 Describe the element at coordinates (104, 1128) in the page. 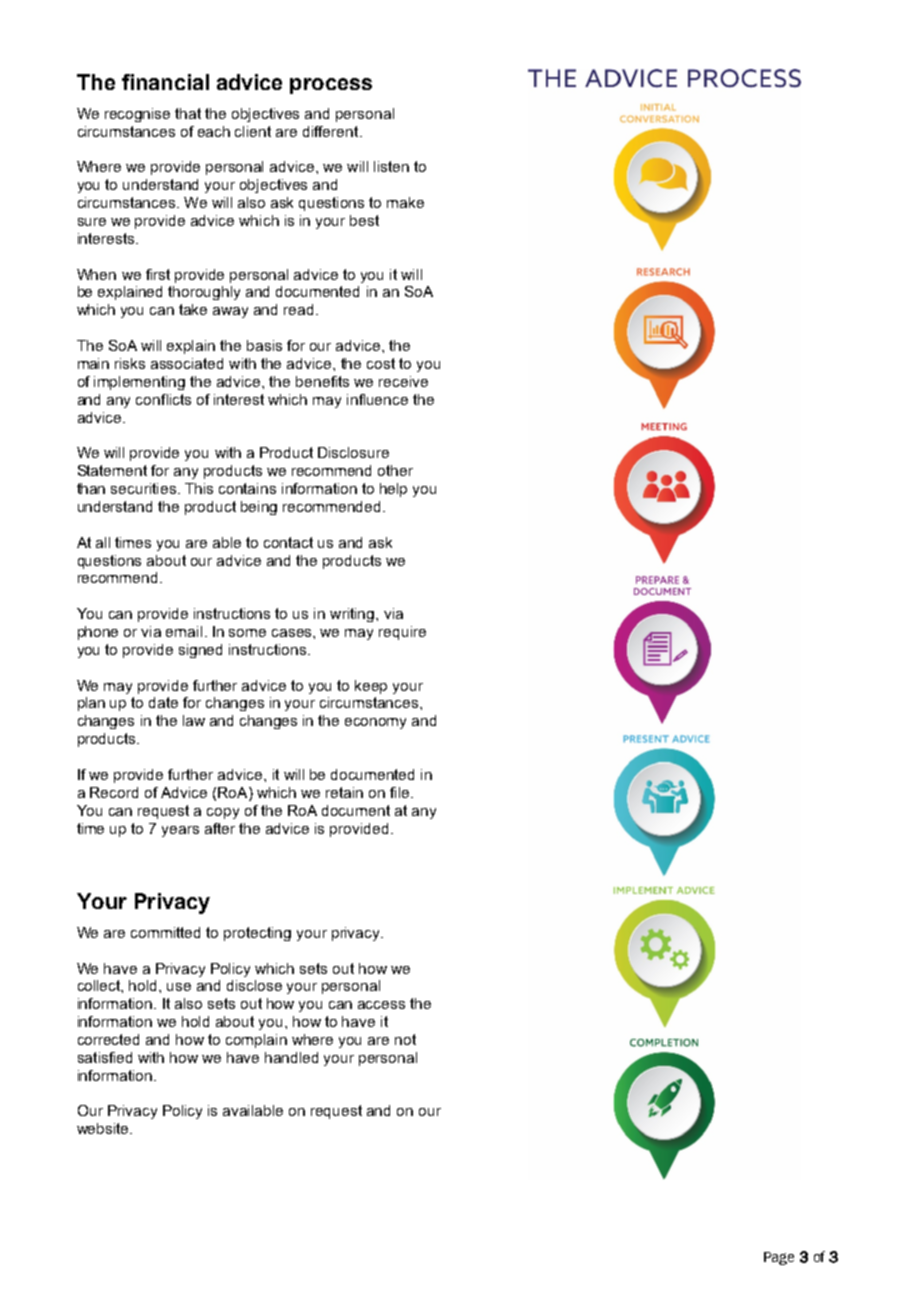

I see `website` at that location.
